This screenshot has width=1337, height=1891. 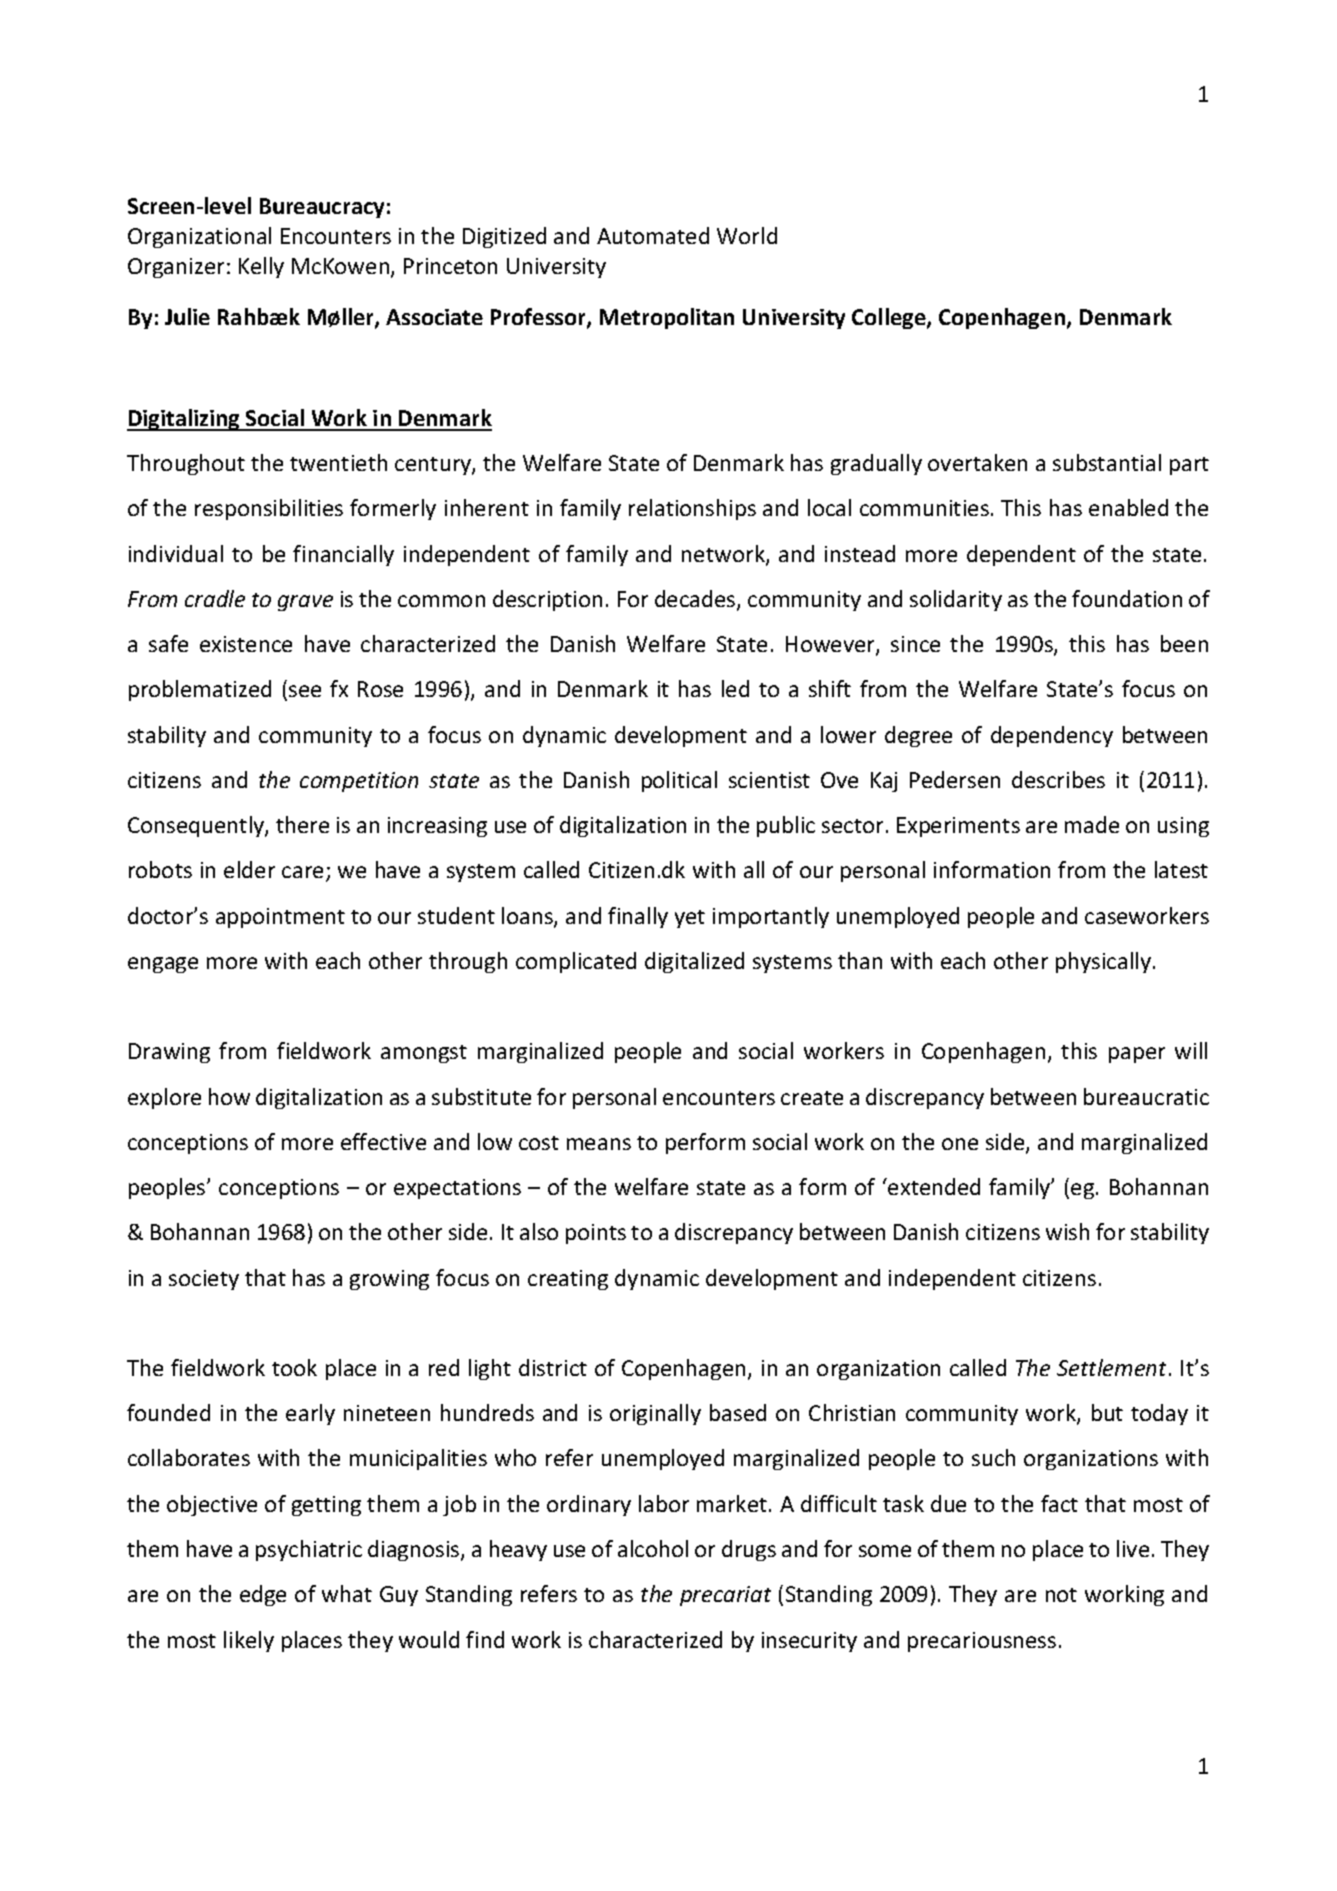 I want to click on see, so click(x=305, y=691).
